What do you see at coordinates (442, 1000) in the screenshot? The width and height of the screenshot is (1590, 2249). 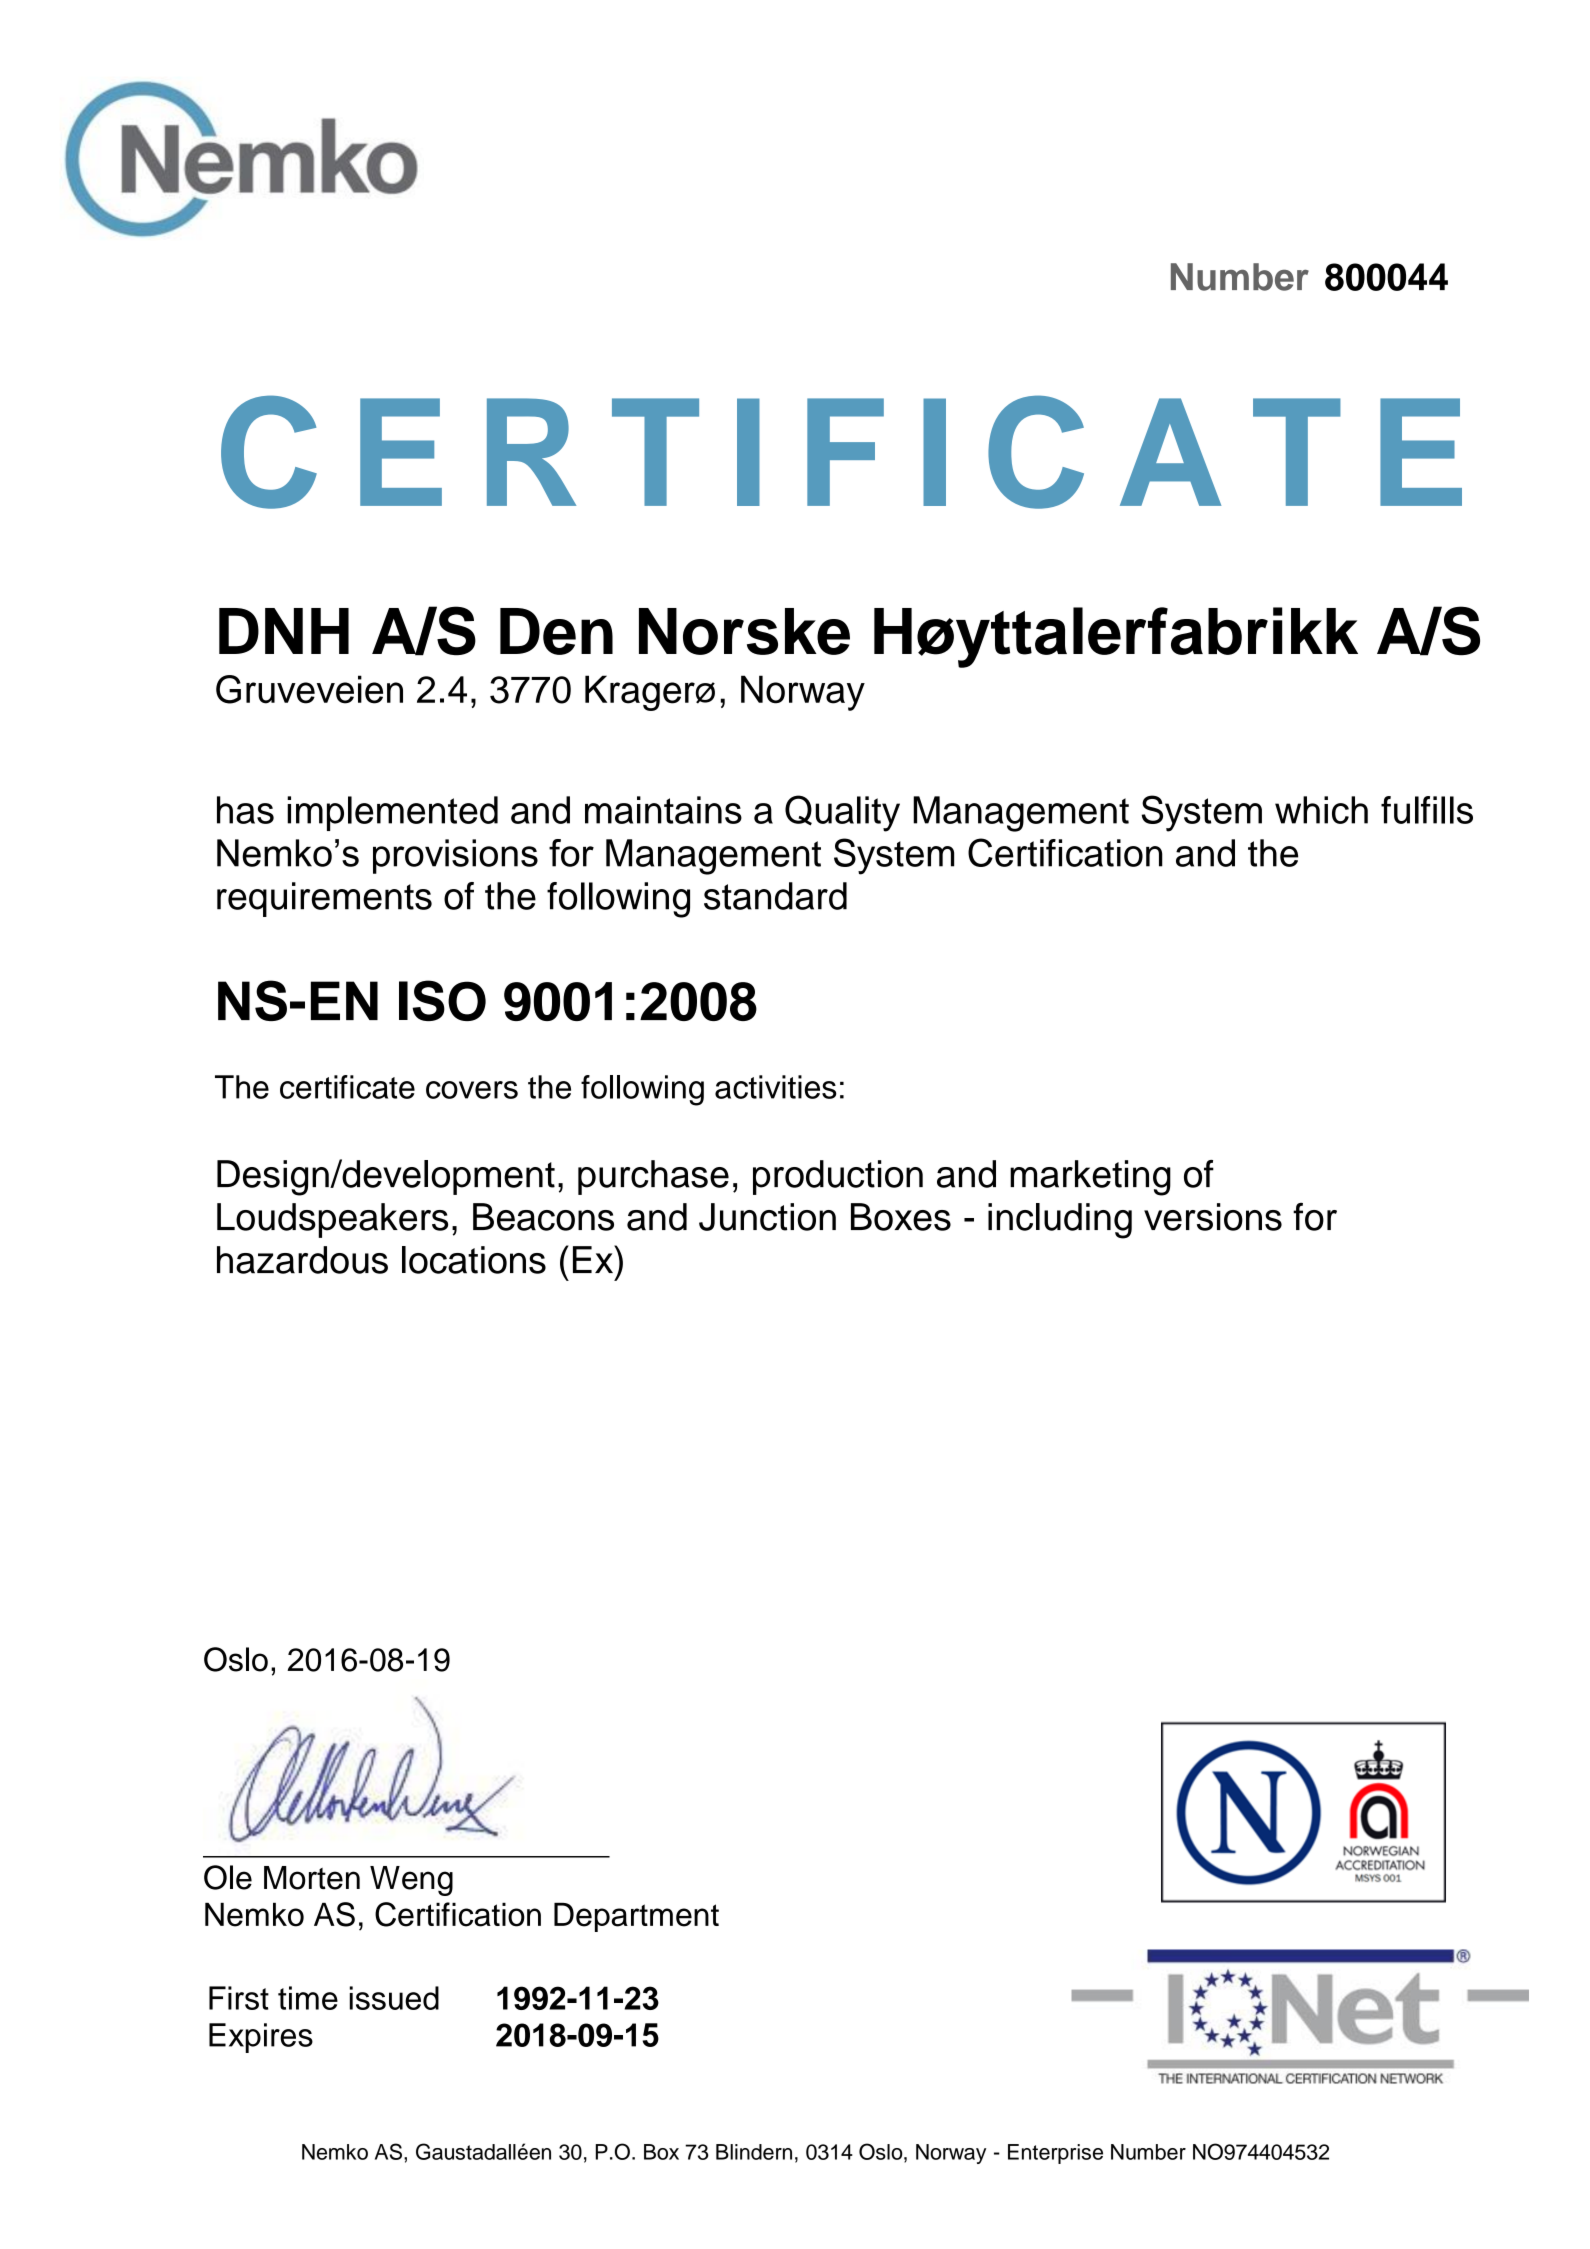 I see `ISO` at bounding box center [442, 1000].
